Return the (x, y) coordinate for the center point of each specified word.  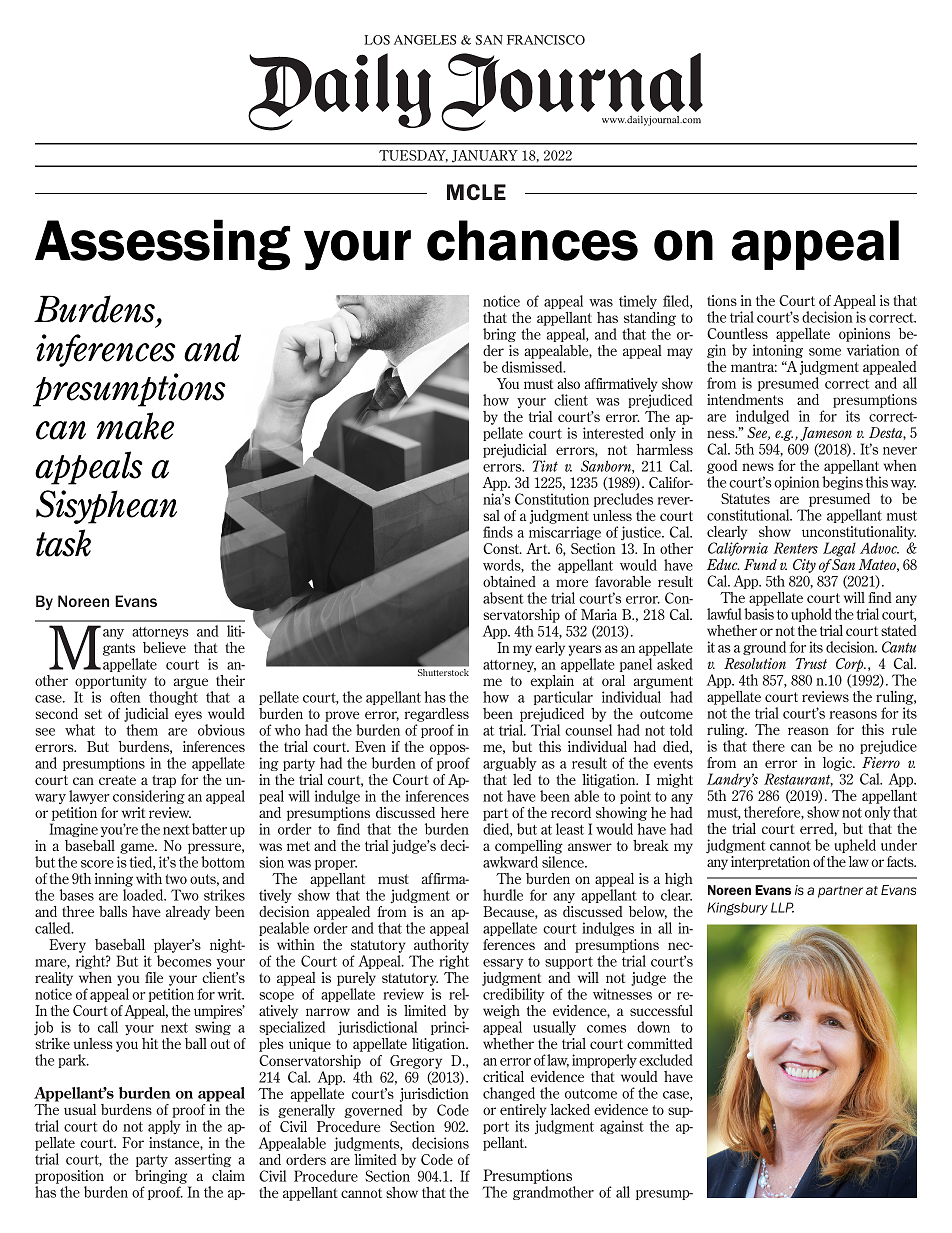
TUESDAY (413, 156)
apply (164, 1127)
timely (638, 302)
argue (191, 683)
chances (532, 240)
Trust (811, 663)
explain (552, 682)
